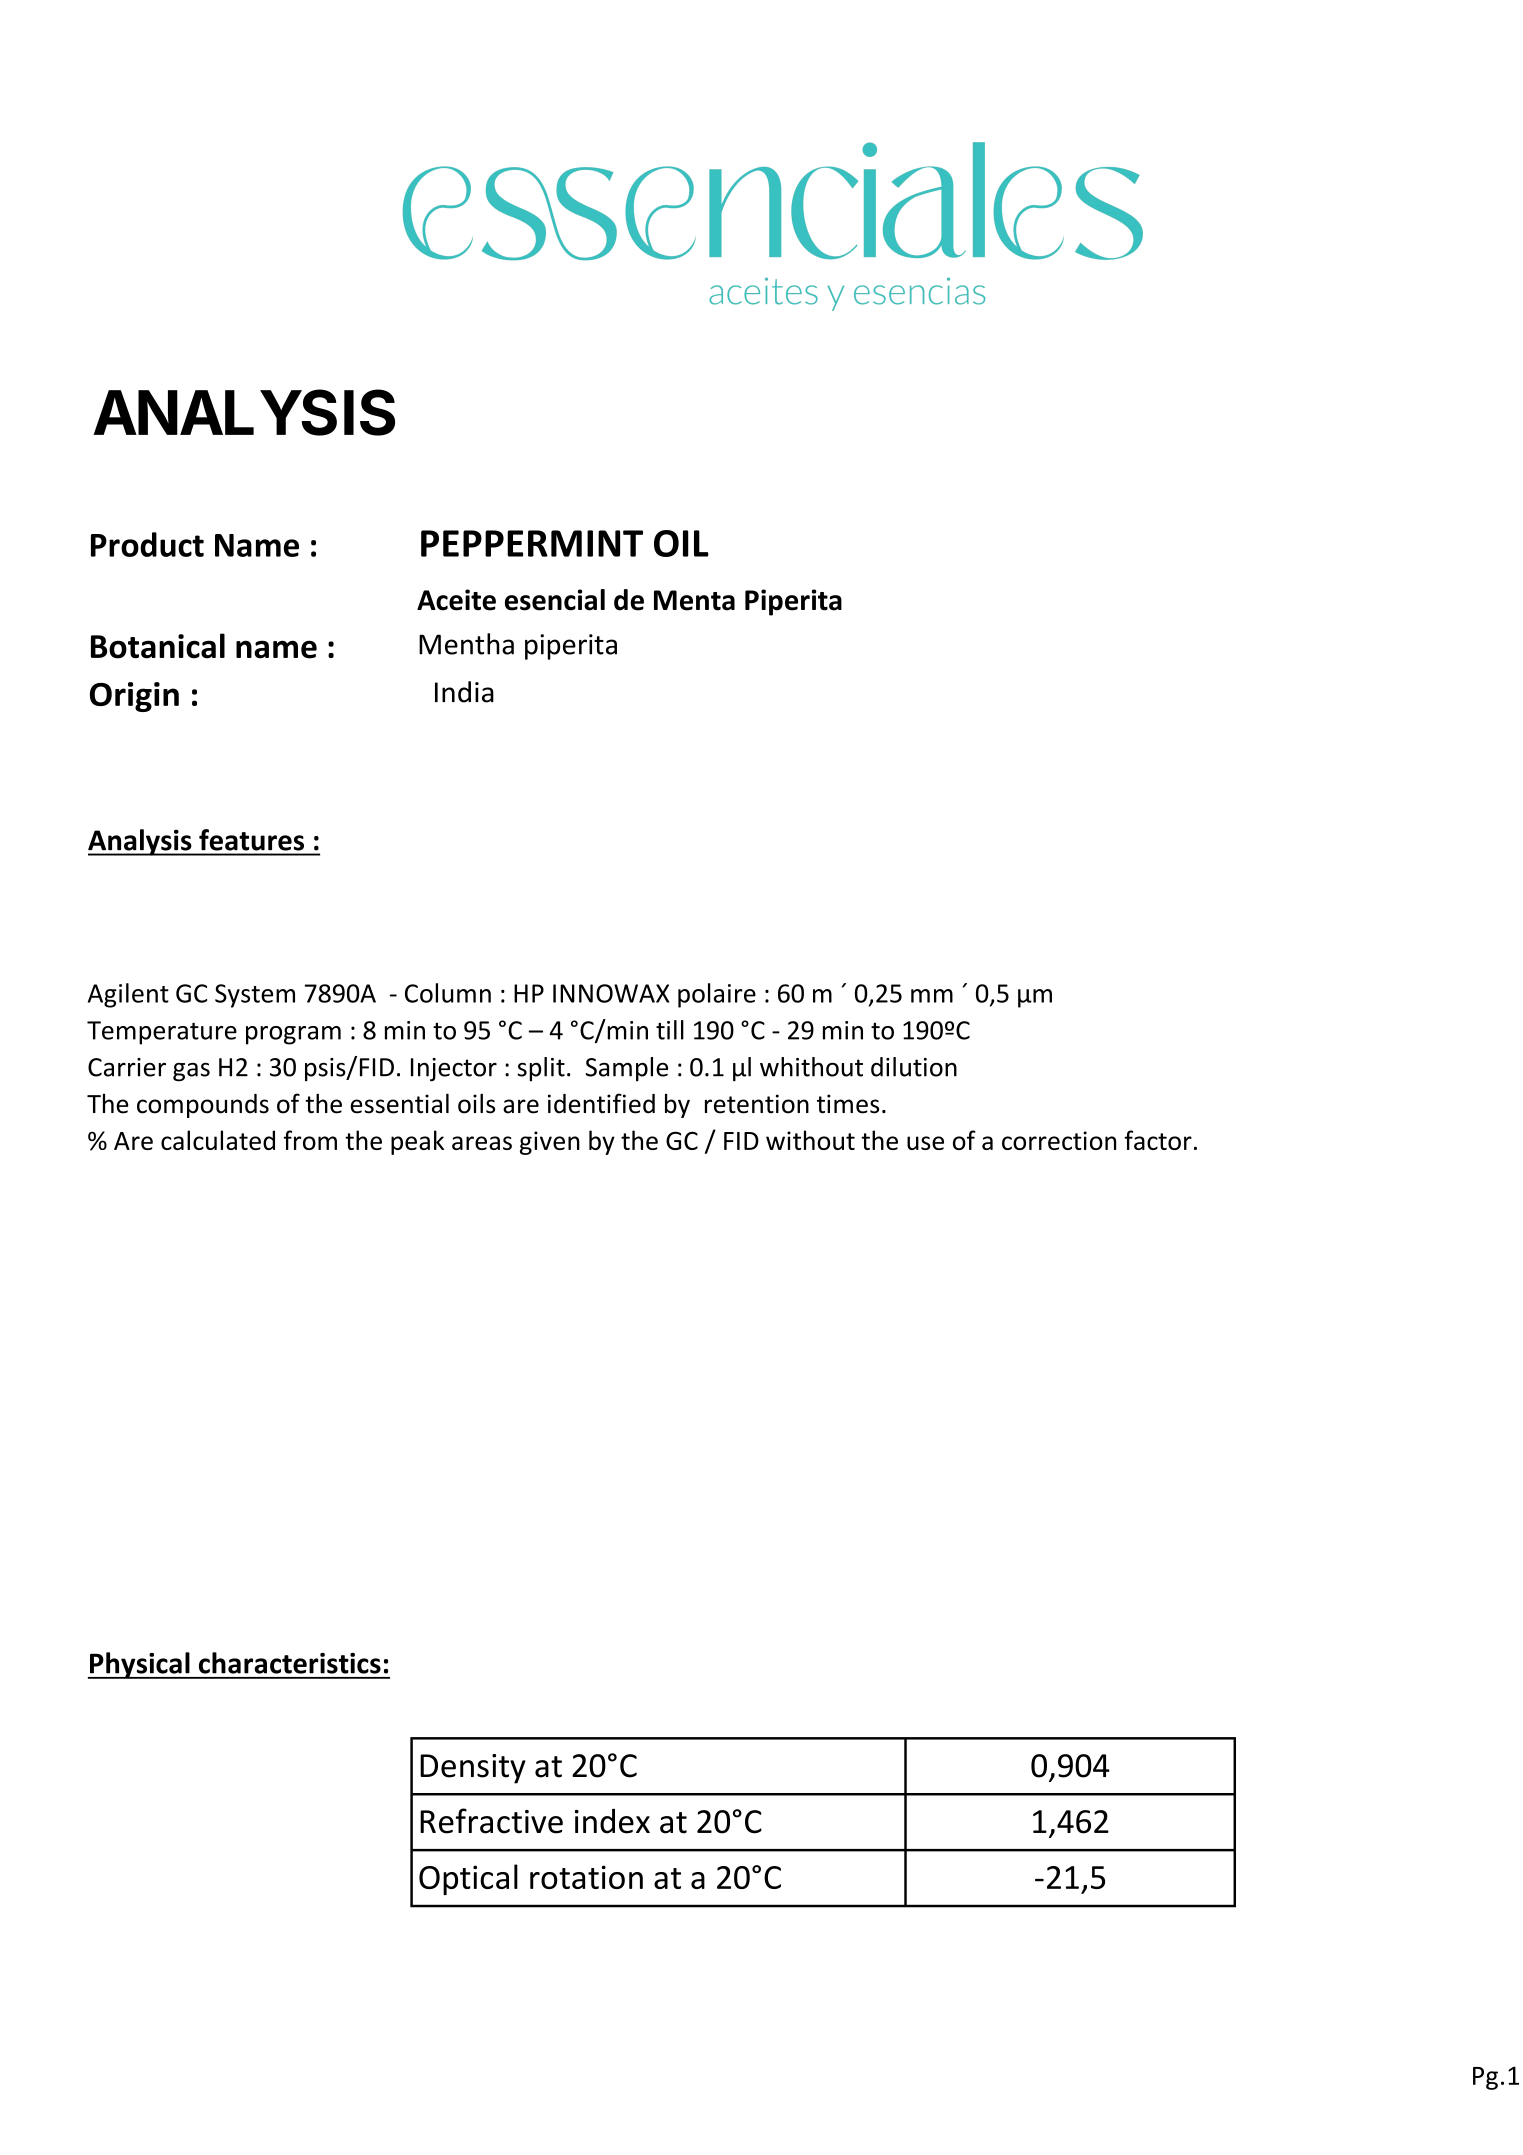  I want to click on correction, so click(1059, 1140).
